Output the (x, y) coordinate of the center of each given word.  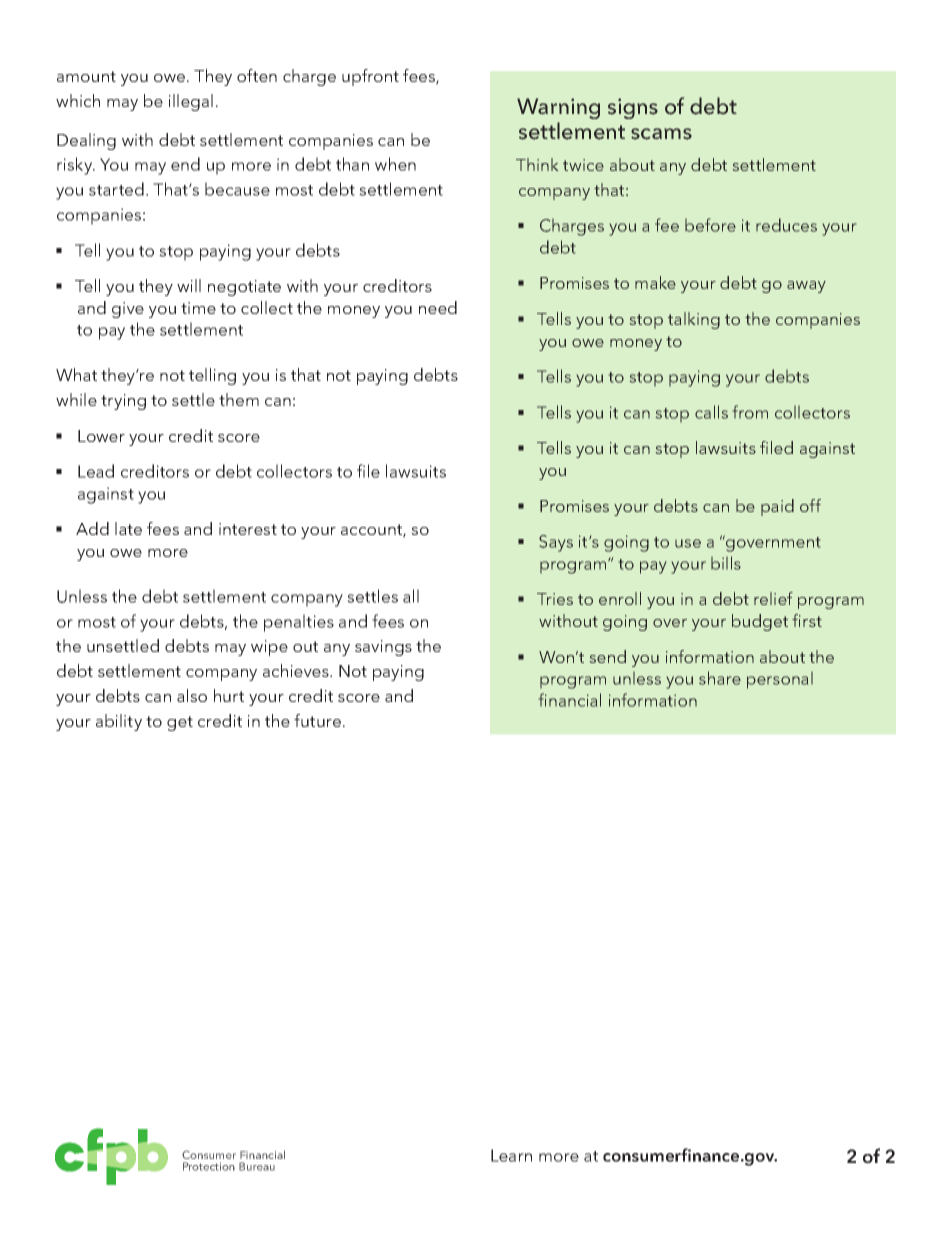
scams (661, 134)
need (438, 307)
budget (760, 622)
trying (123, 402)
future (317, 720)
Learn (511, 1155)
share (720, 678)
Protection (209, 1166)
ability (119, 722)
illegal (191, 102)
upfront (370, 77)
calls (711, 412)
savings (383, 648)
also (192, 695)
